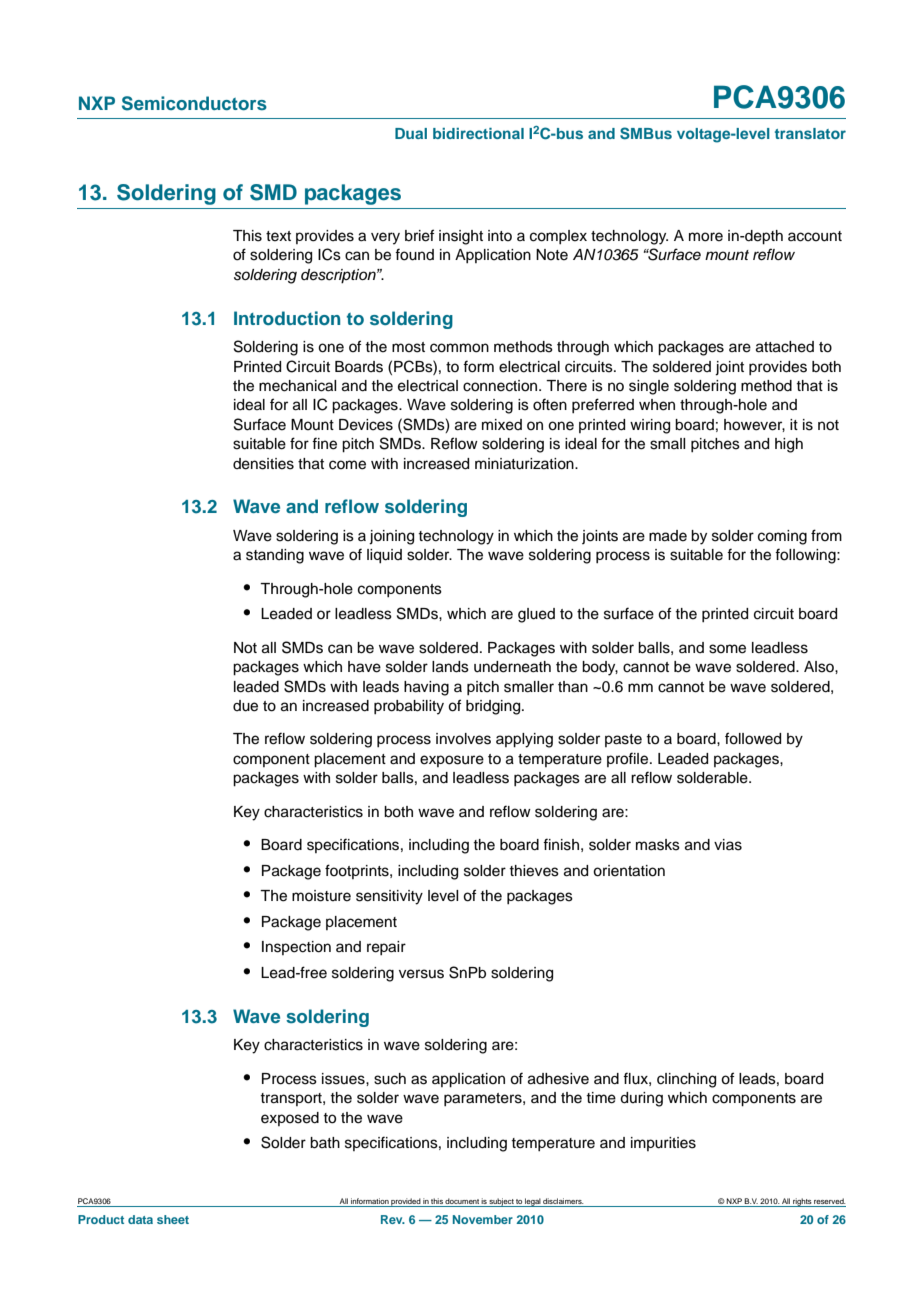 This screenshot has width=924, height=1308. What do you see at coordinates (478, 133) in the screenshot?
I see `bidirectional` at bounding box center [478, 133].
